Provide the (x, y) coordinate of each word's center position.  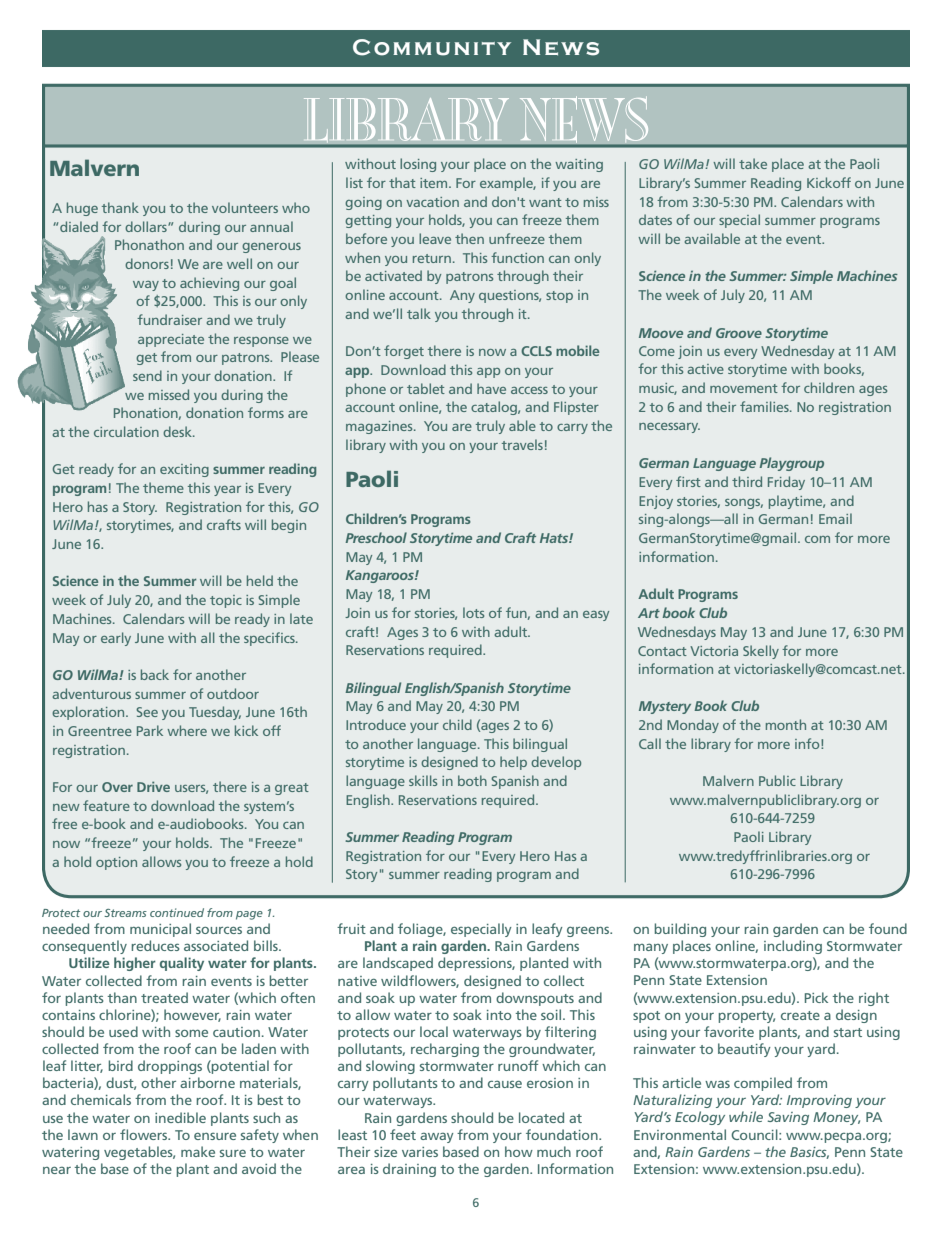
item (435, 183)
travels (522, 444)
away (437, 1138)
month (786, 724)
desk (178, 431)
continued (177, 912)
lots (473, 612)
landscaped (398, 964)
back (155, 674)
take (753, 163)
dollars (147, 226)
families (765, 406)
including (793, 947)
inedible (180, 1117)
